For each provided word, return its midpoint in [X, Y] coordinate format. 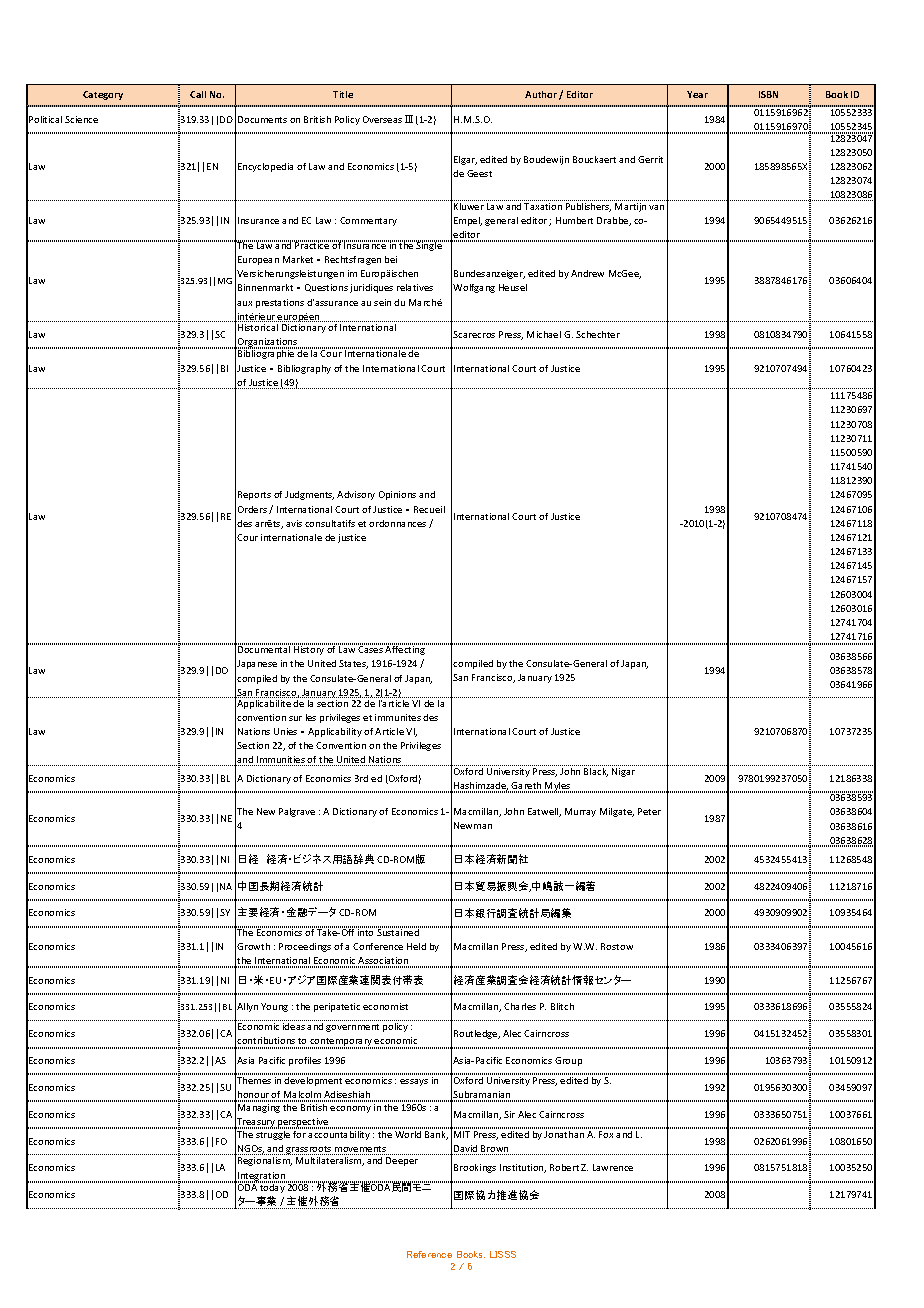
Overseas [382, 119]
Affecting [405, 649]
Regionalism [265, 1161]
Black [596, 772]
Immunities [281, 761]
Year [697, 94]
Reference [429, 1254]
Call [198, 94]
